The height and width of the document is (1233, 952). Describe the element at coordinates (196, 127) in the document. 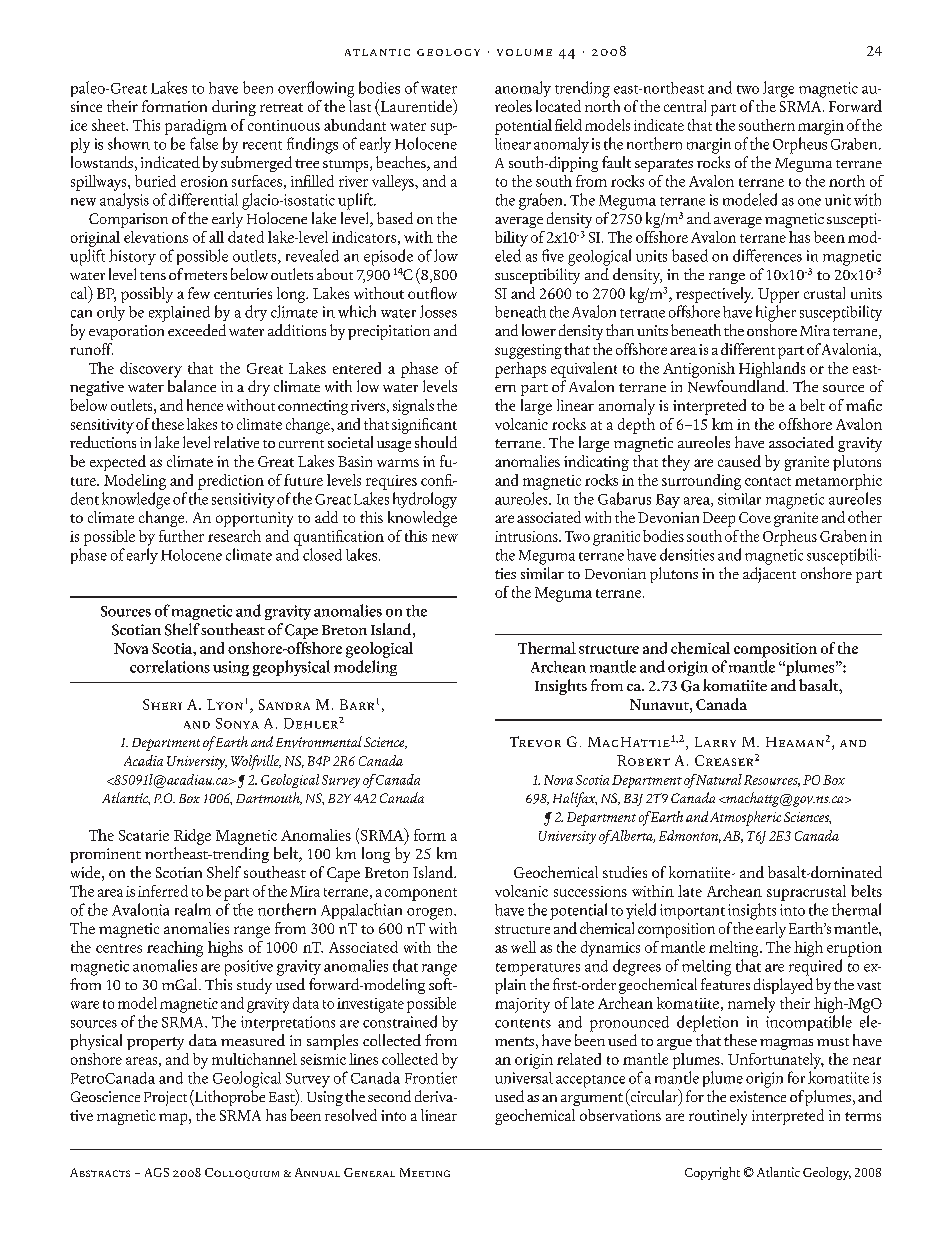

I see `paradigm` at that location.
